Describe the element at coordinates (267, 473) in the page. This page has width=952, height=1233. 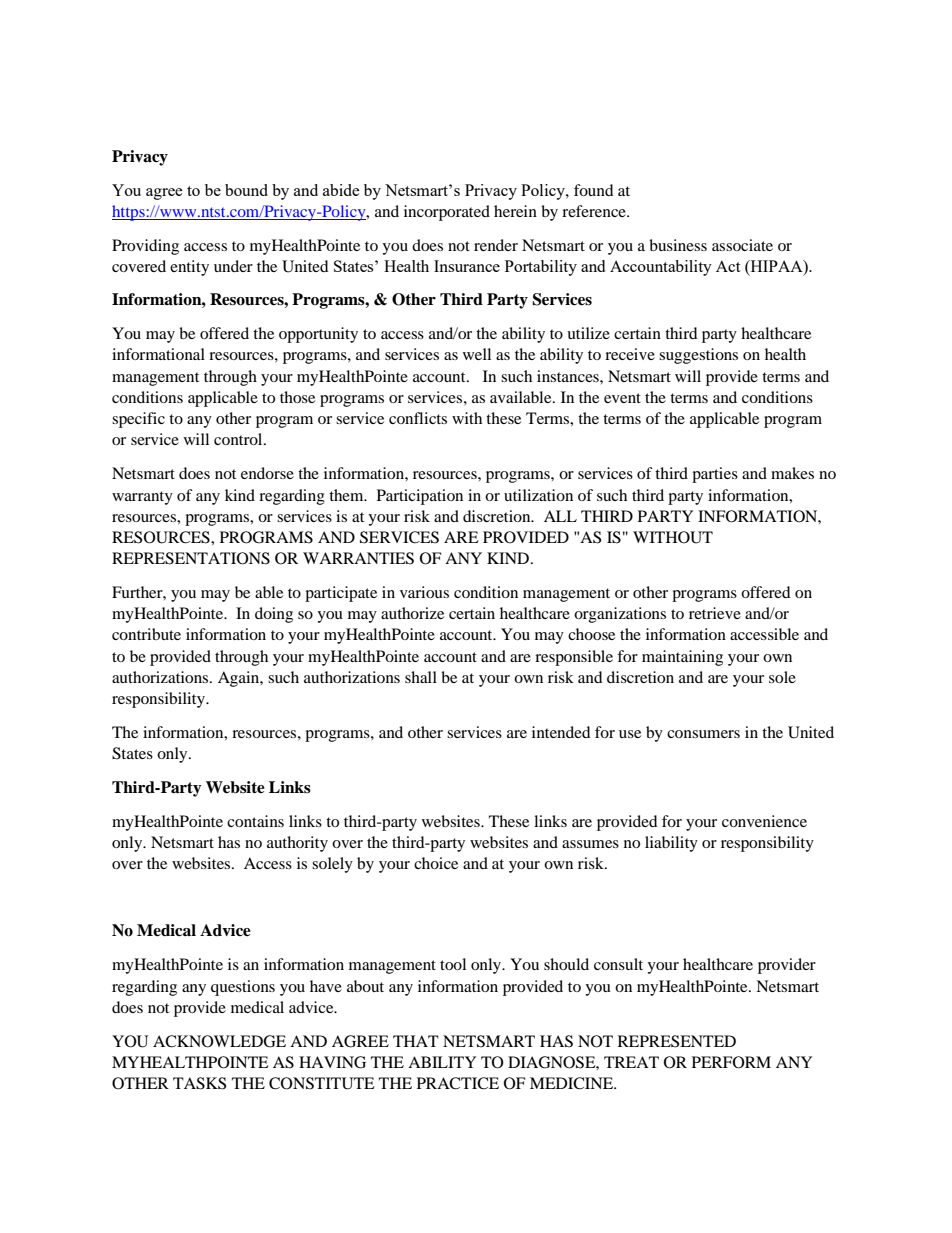
I see `endorse` at that location.
